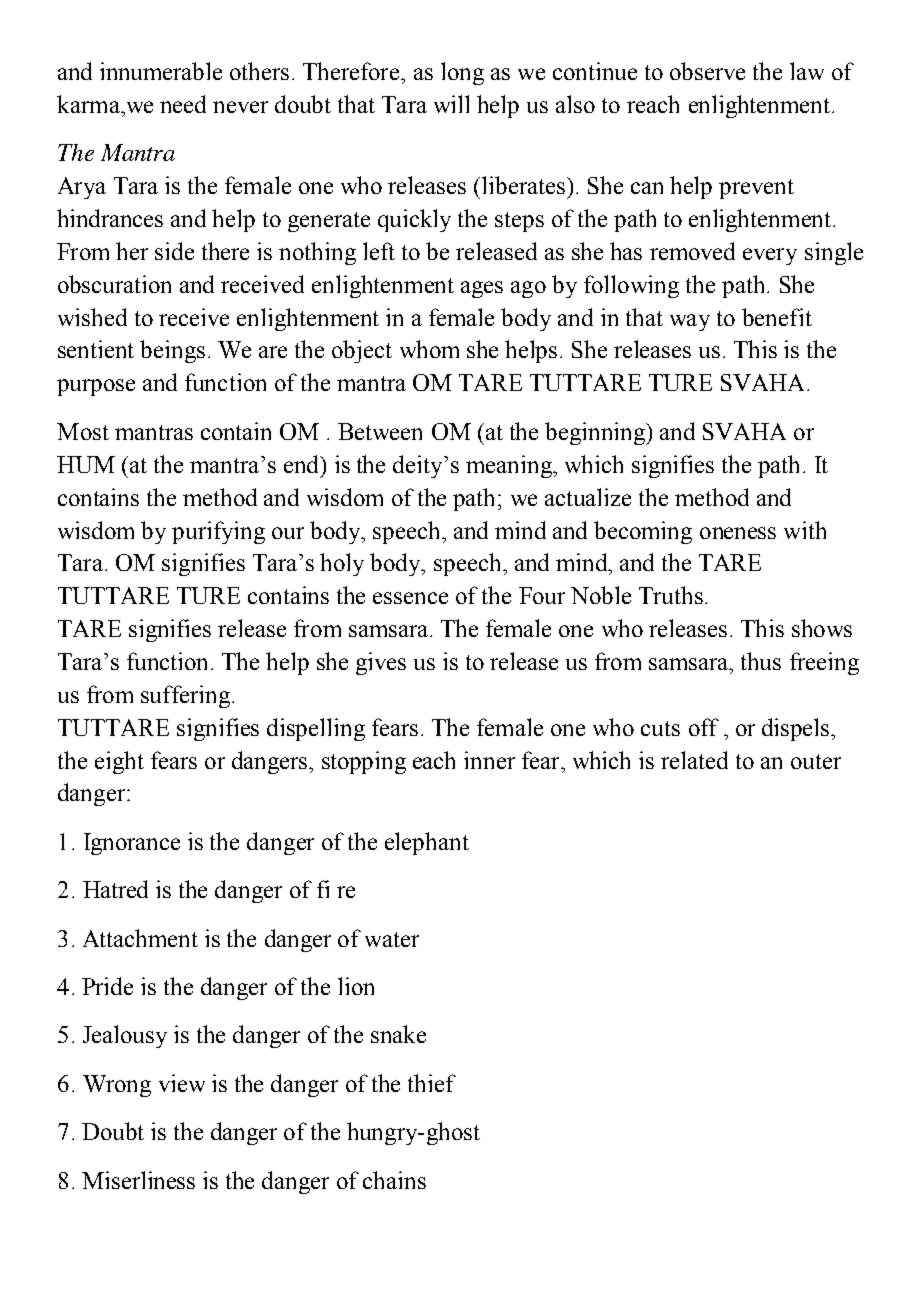  I want to click on benefit, so click(777, 317).
